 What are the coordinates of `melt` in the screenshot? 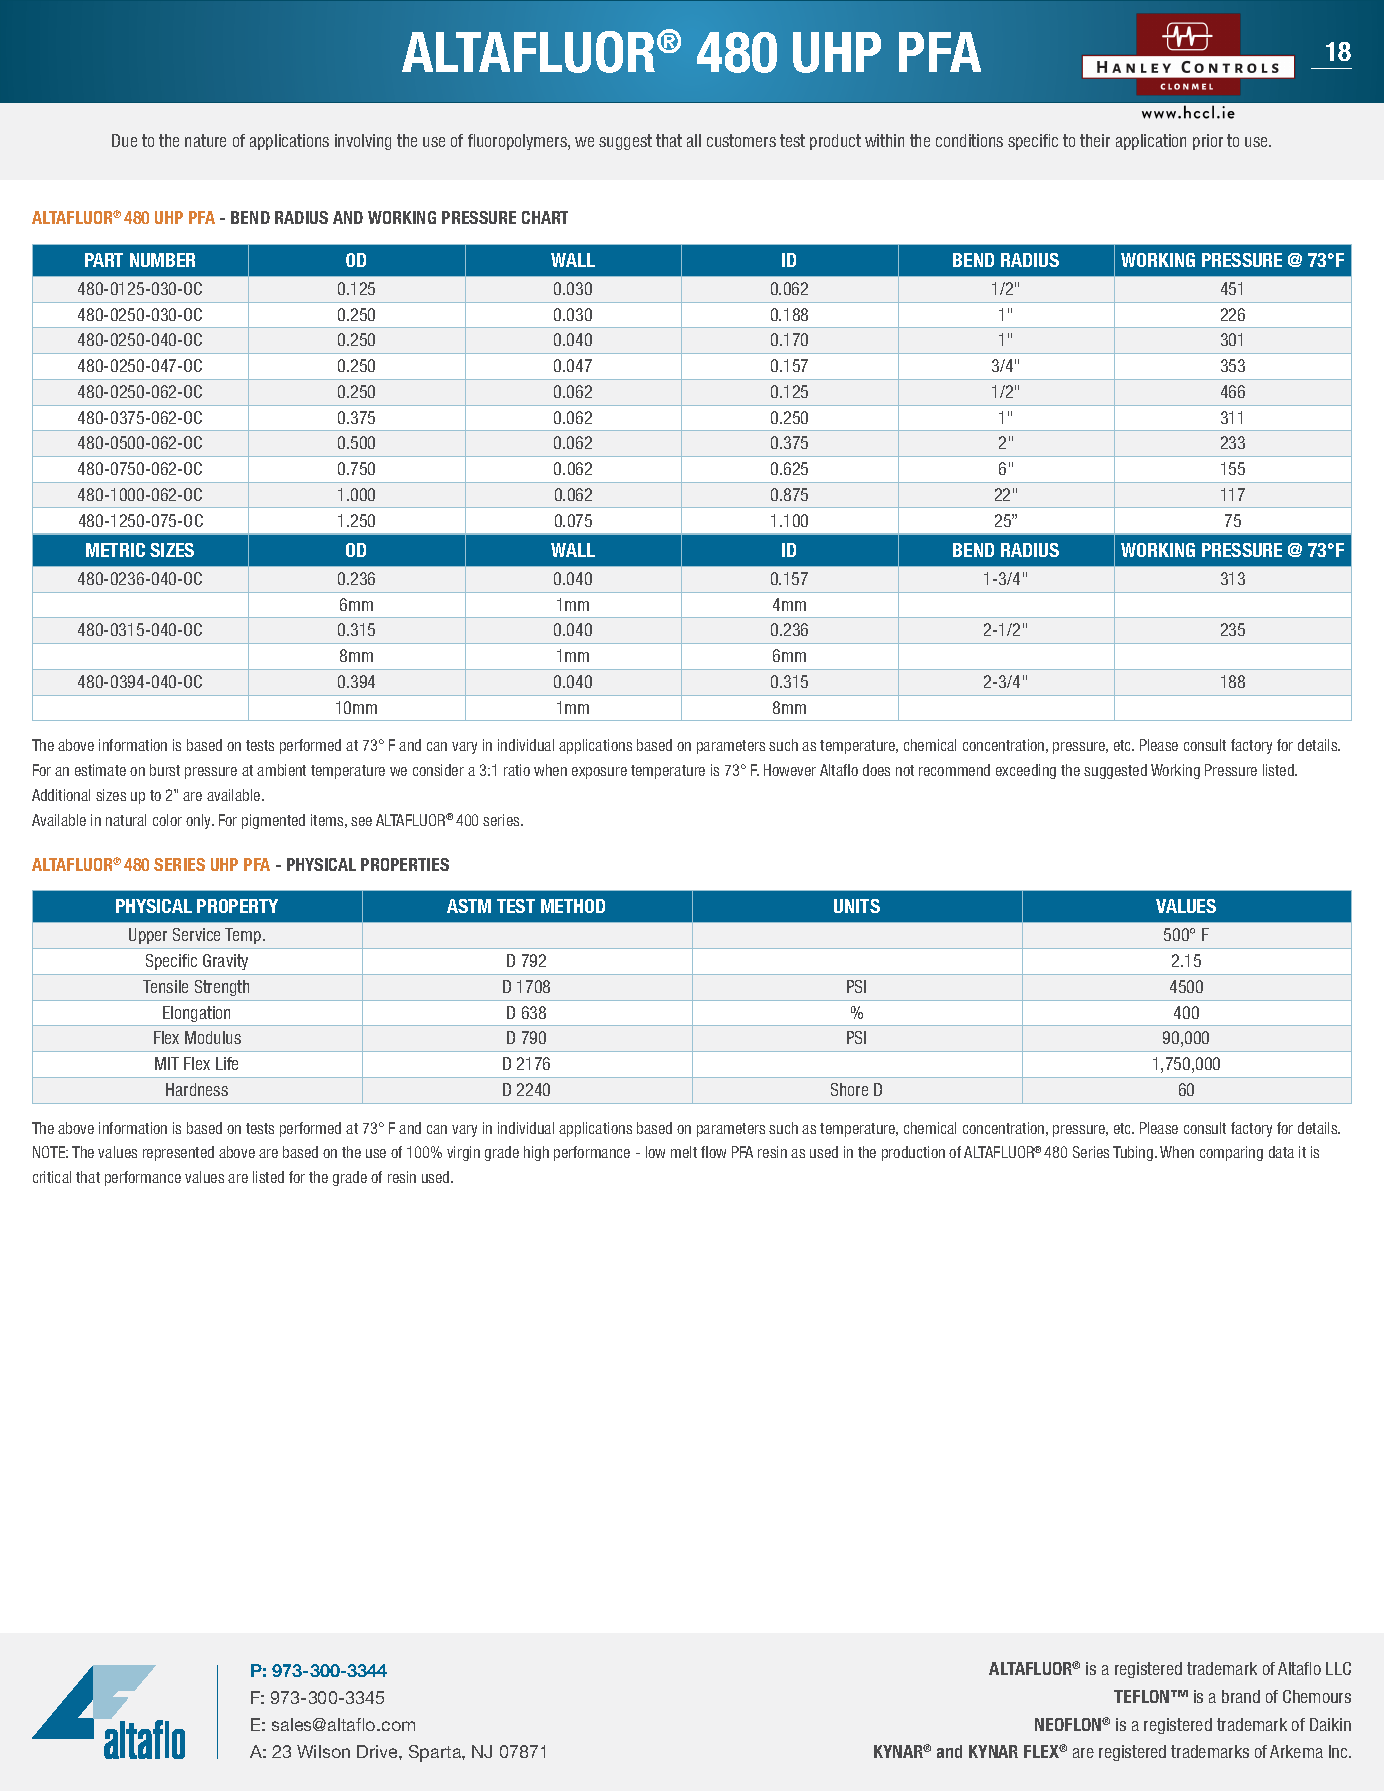 It's located at (684, 1152).
